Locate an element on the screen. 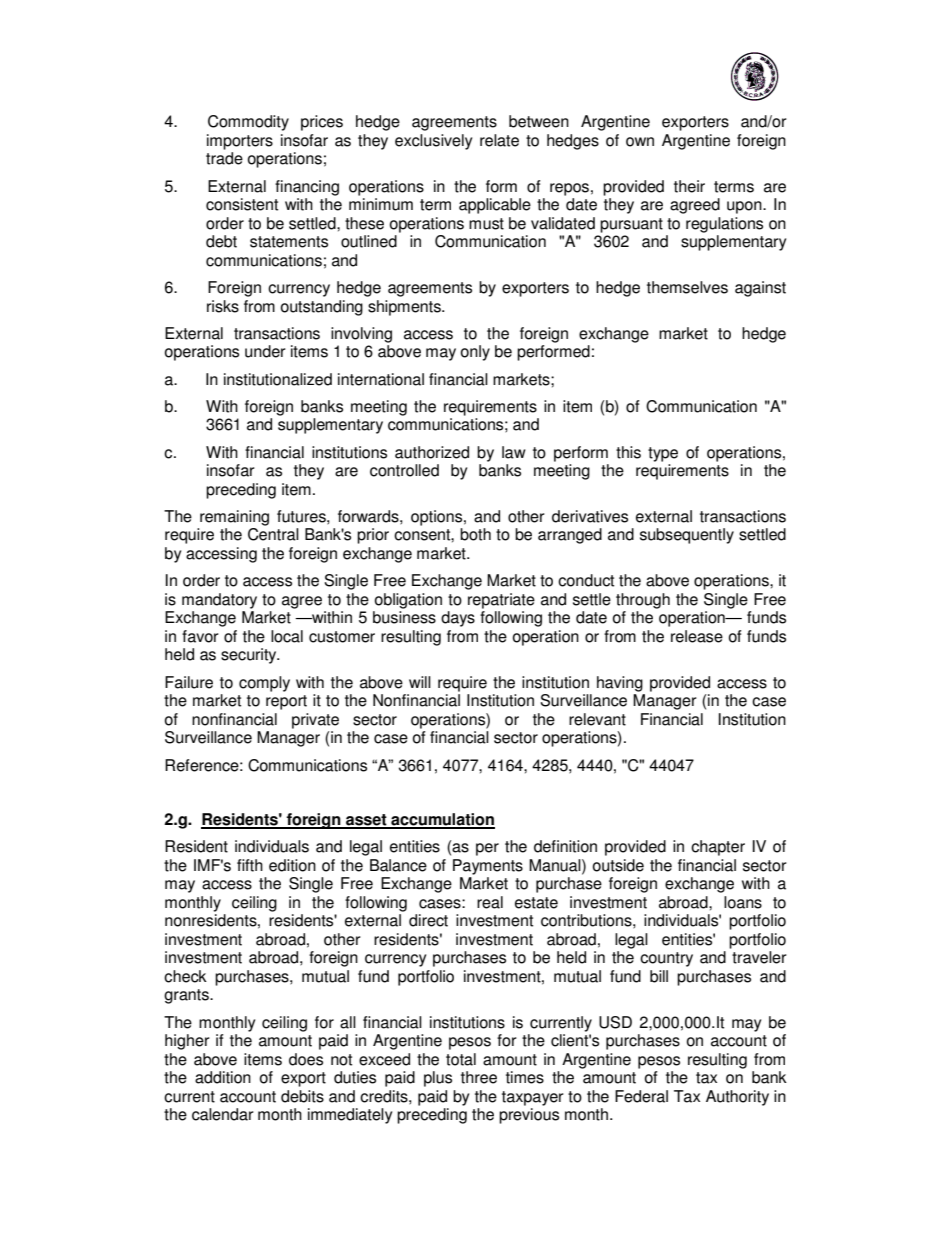 This screenshot has height=1233, width=952. addition is located at coordinates (223, 1077).
